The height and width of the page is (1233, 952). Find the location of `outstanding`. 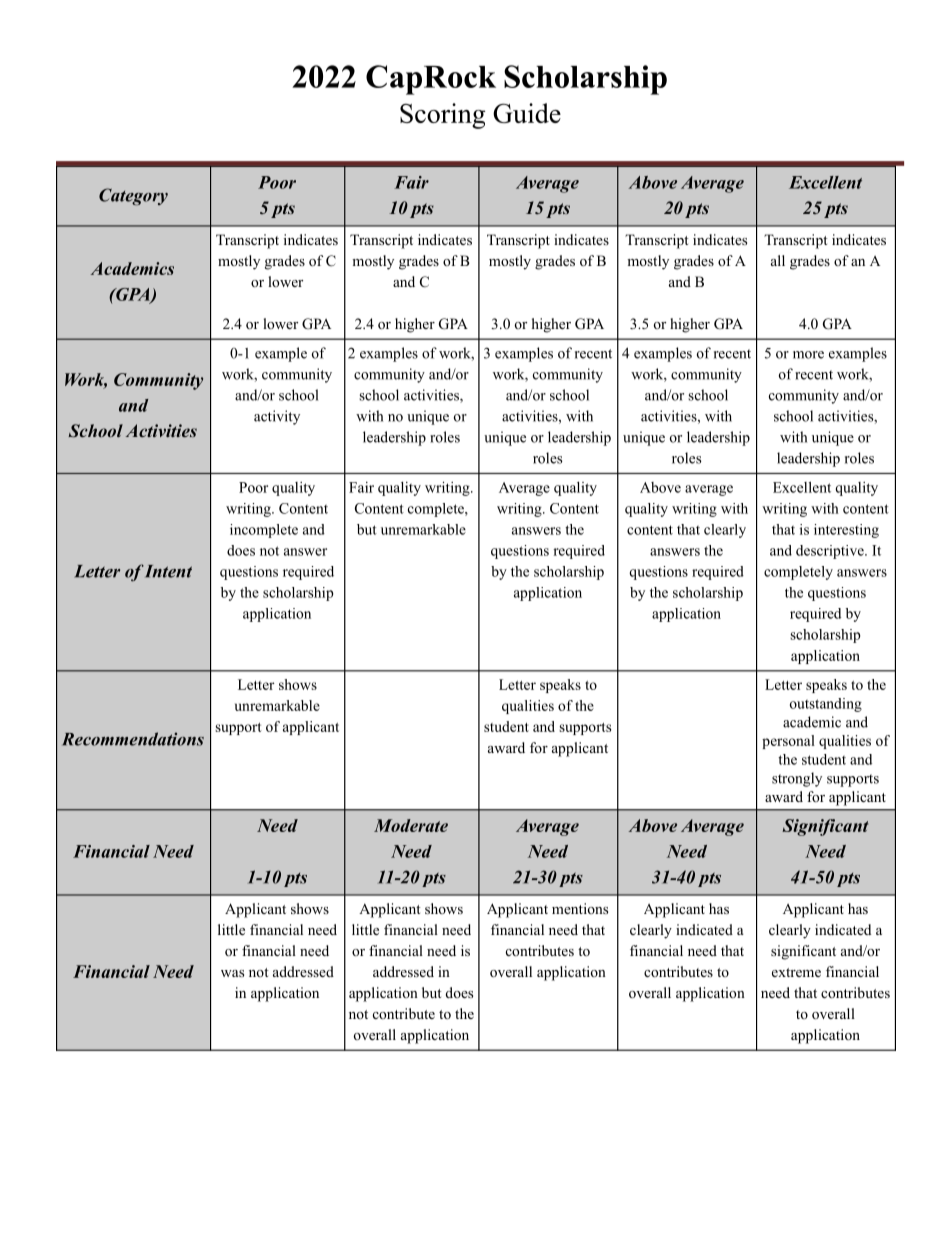

outstanding is located at coordinates (826, 705).
